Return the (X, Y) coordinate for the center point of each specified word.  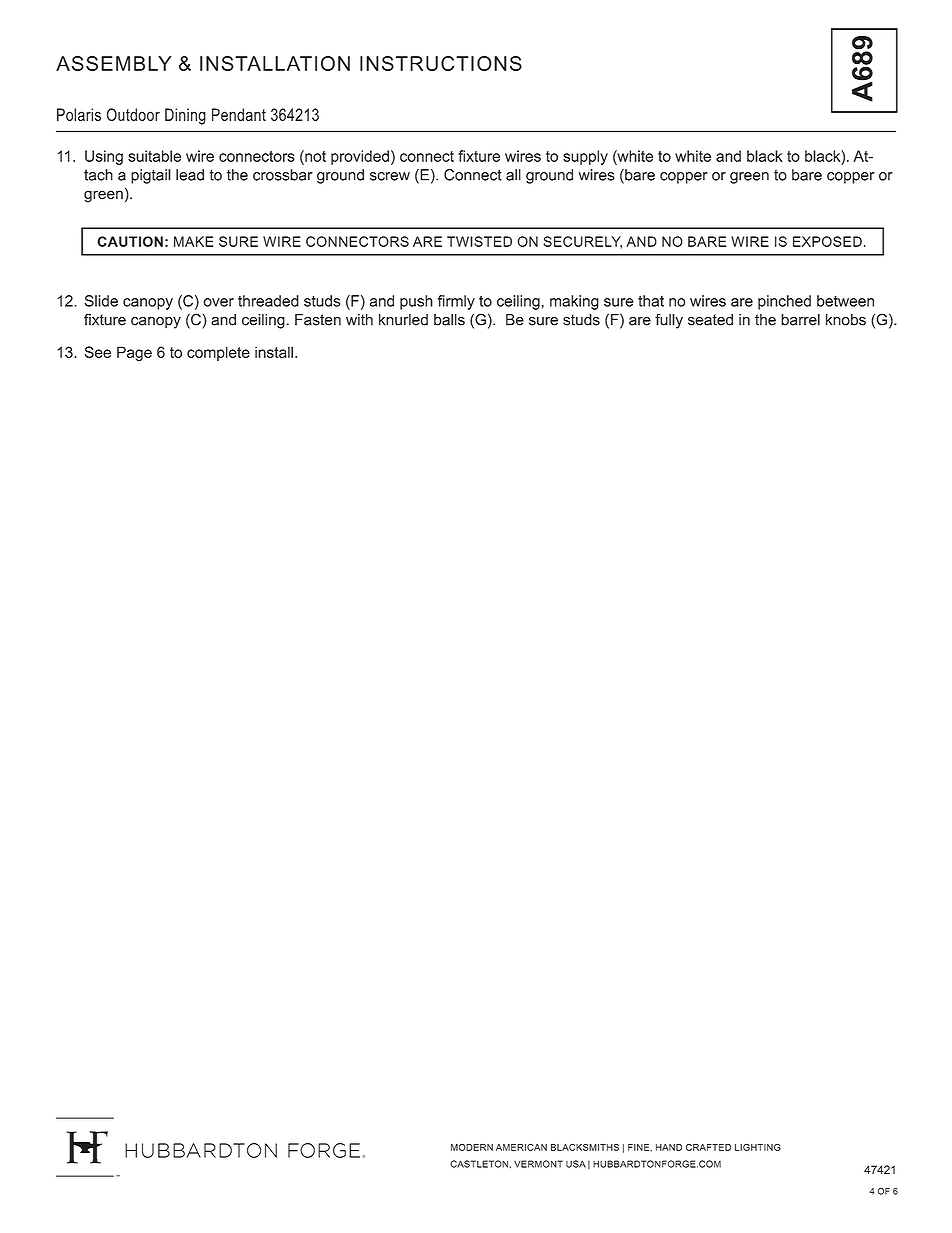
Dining (185, 116)
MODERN (472, 1147)
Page (134, 353)
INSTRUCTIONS (441, 63)
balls (449, 320)
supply (585, 157)
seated (710, 320)
